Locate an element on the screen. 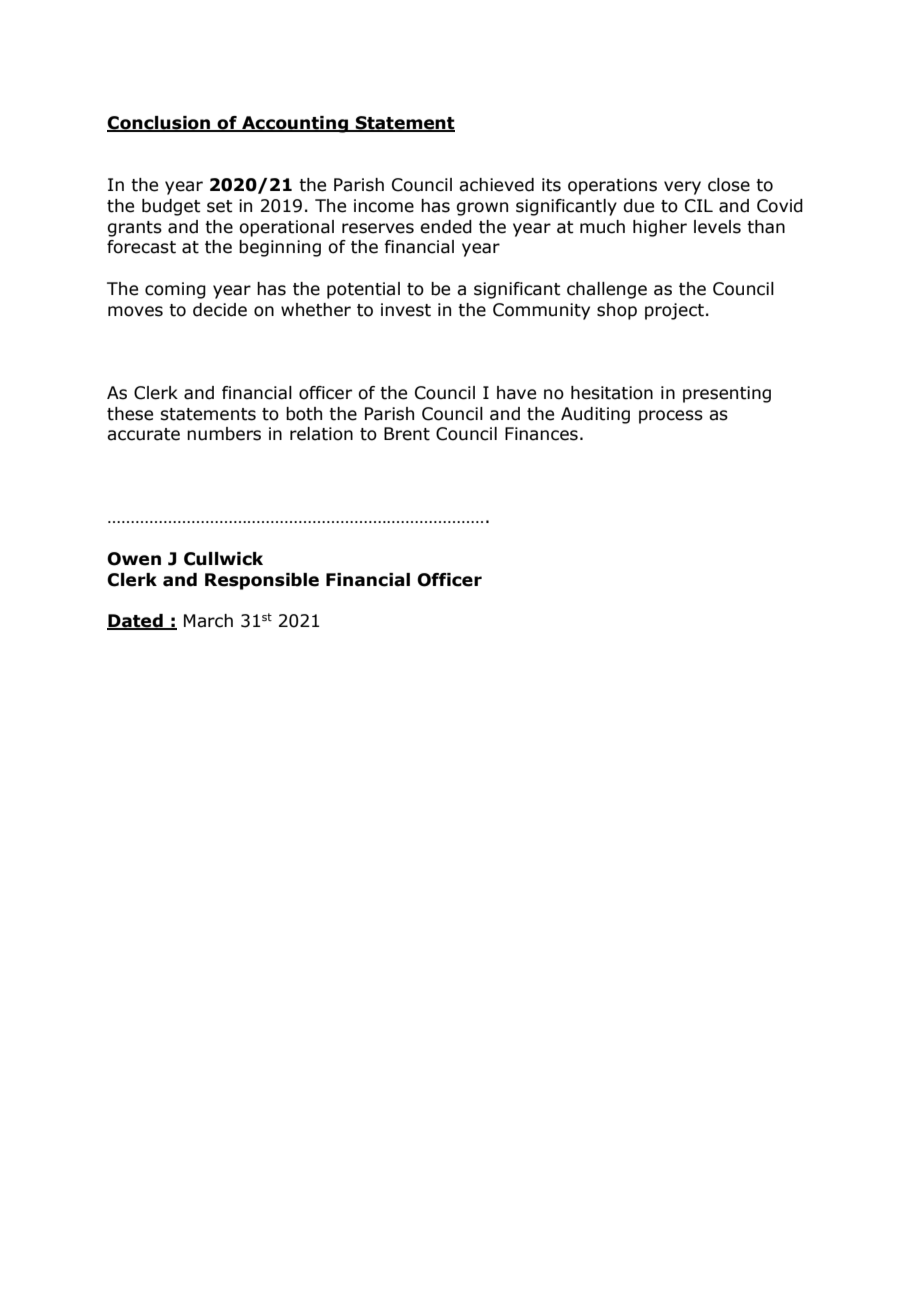  decide is located at coordinates (220, 310).
